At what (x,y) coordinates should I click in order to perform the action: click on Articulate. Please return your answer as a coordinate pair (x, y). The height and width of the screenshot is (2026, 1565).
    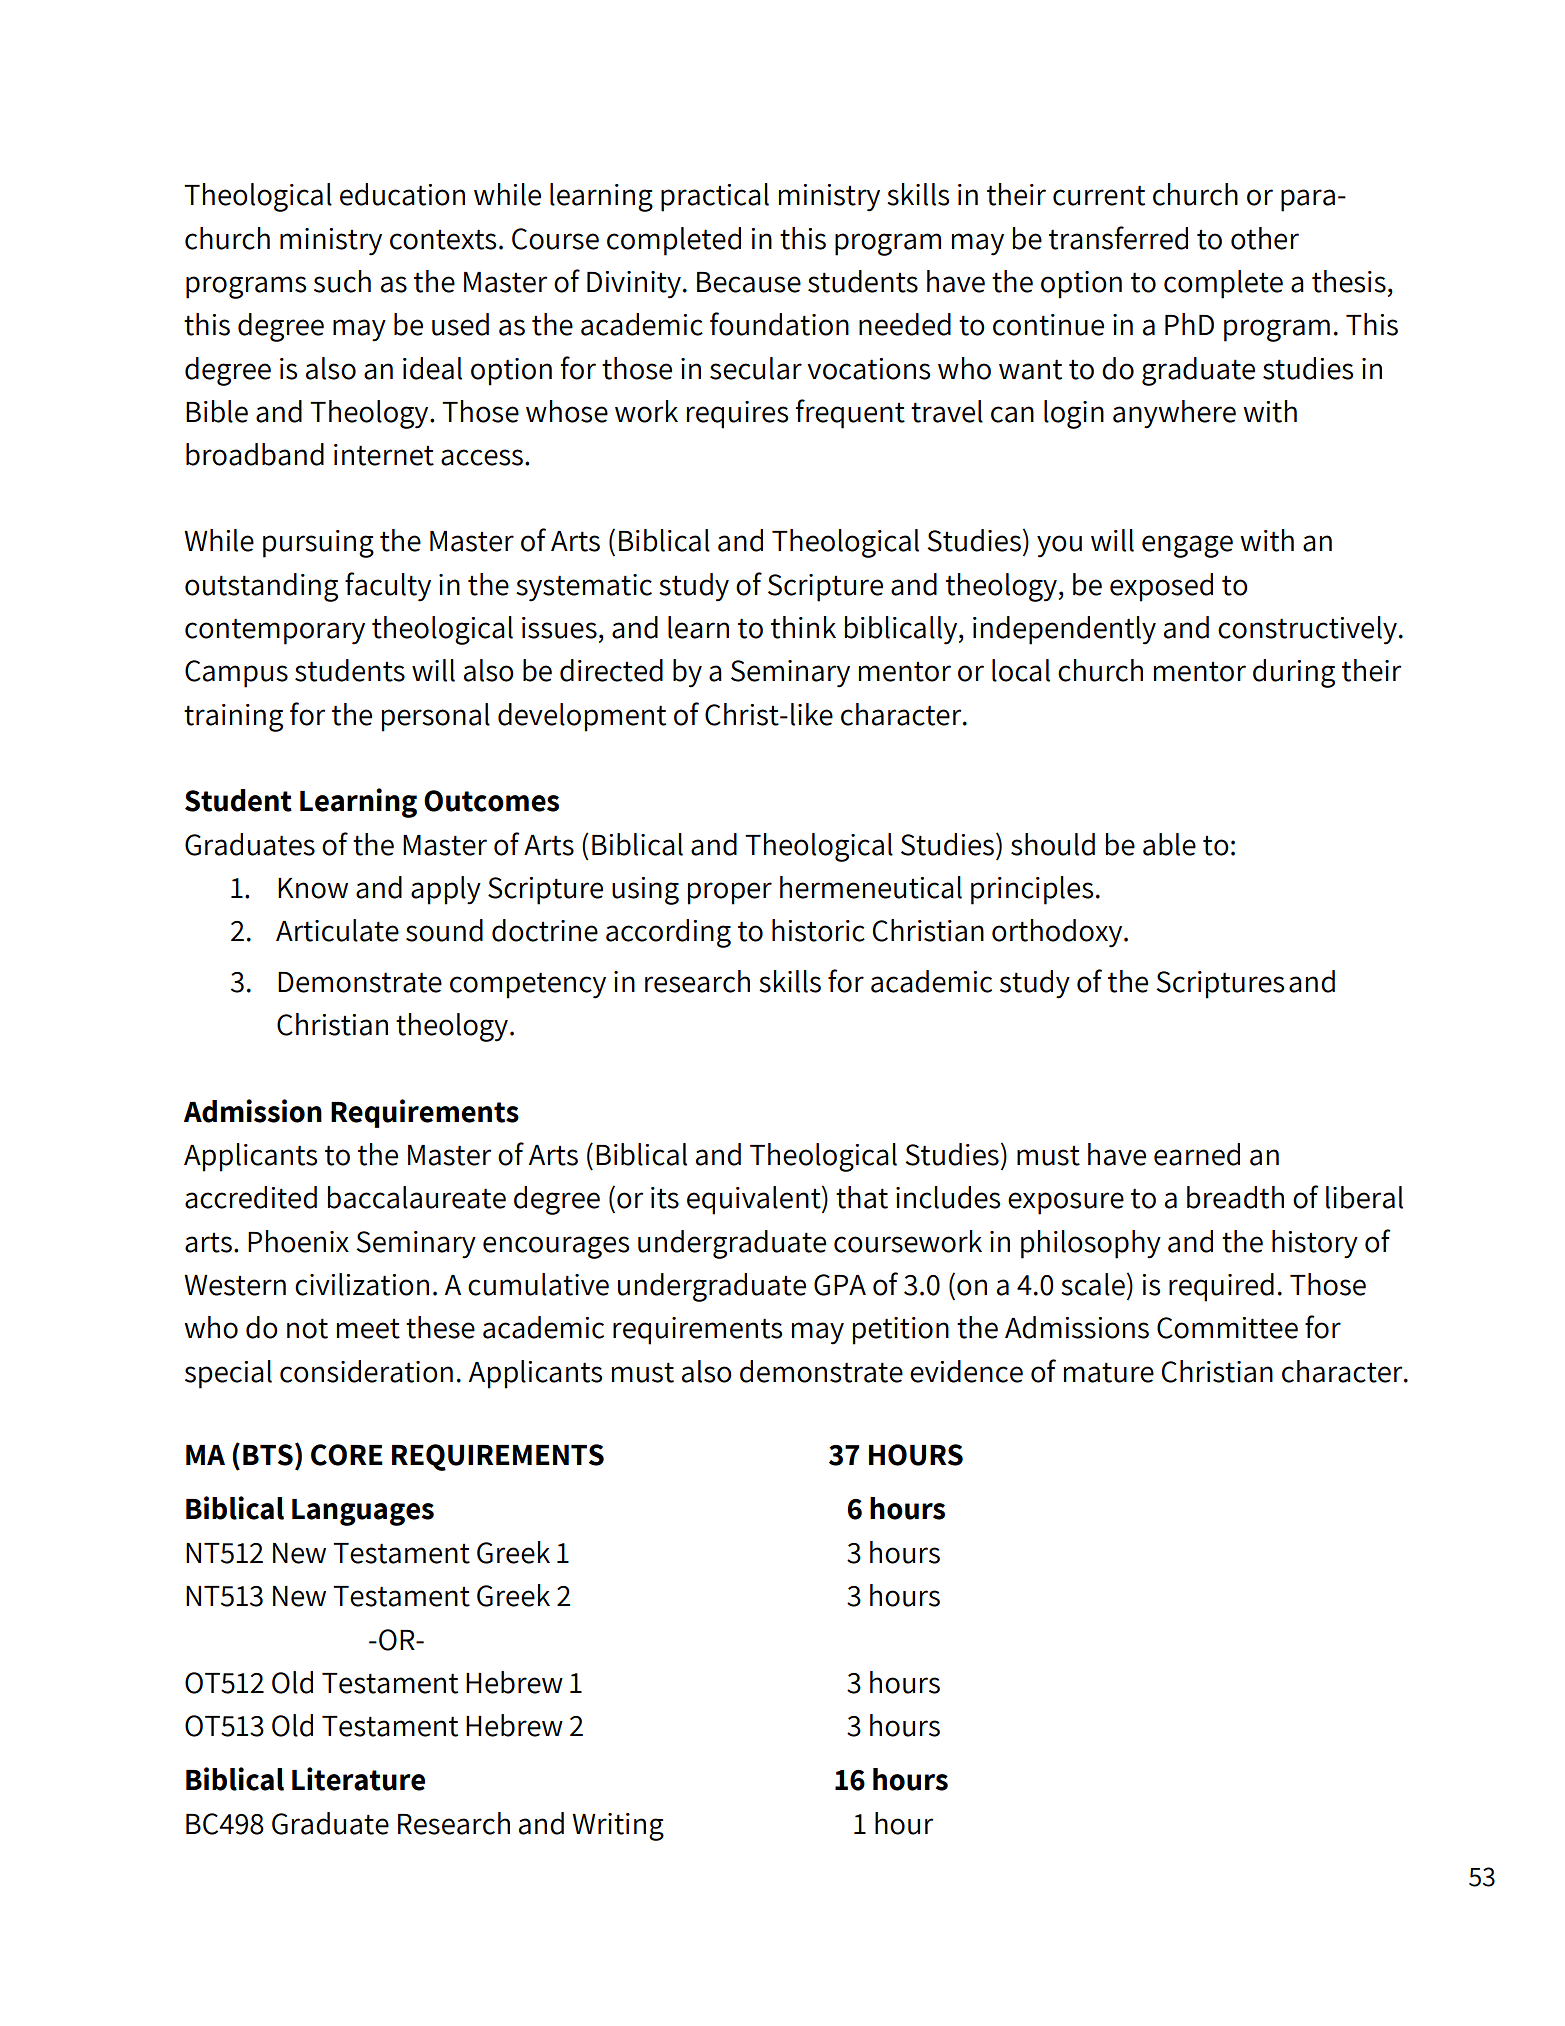
    Looking at the image, I should click on (337, 930).
